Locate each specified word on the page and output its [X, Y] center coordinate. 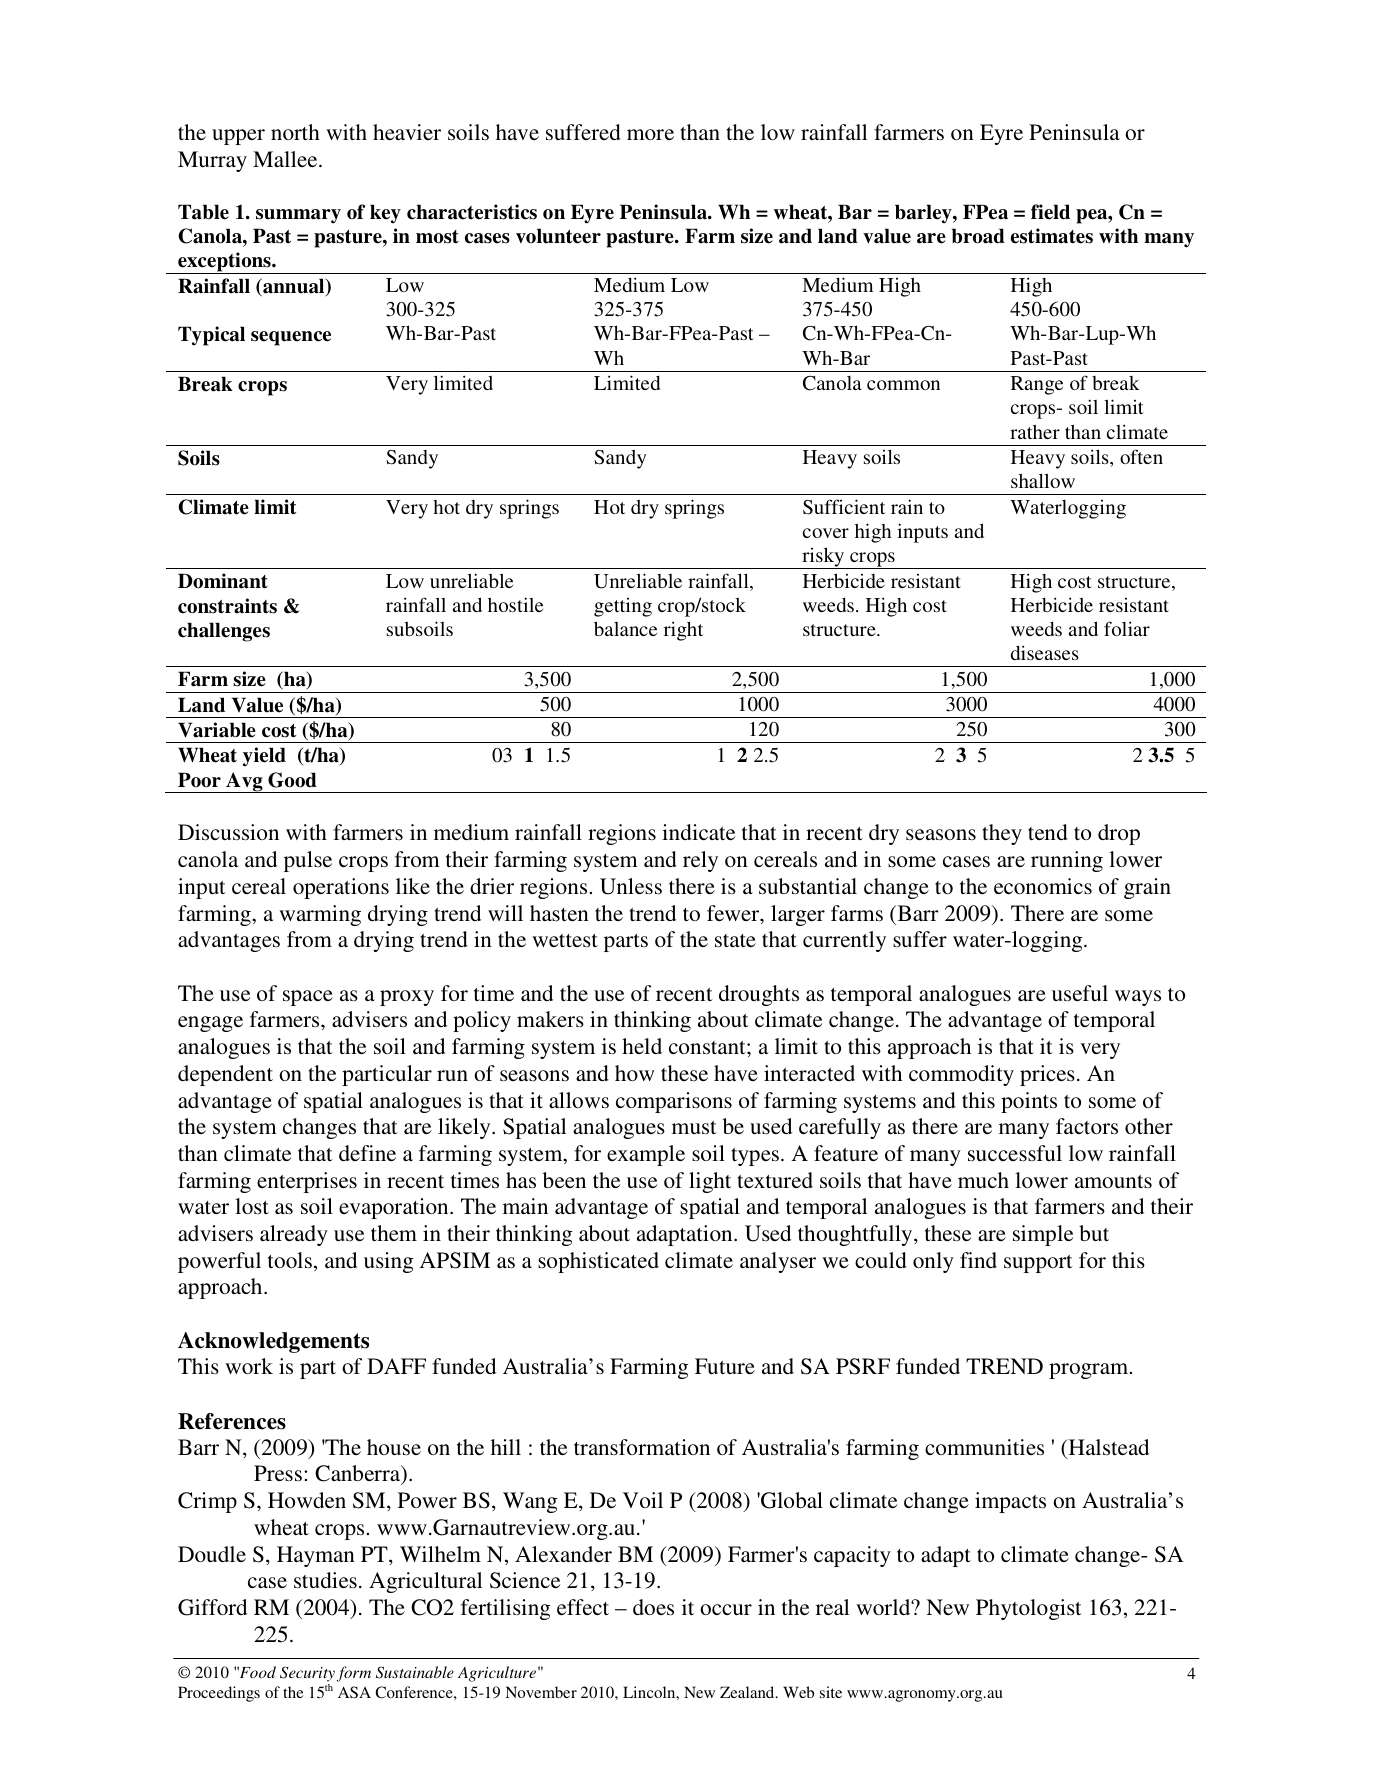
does [653, 1607]
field [1050, 212]
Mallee [286, 159]
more [650, 134]
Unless [631, 886]
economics [1043, 886]
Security [307, 1675]
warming [320, 915]
